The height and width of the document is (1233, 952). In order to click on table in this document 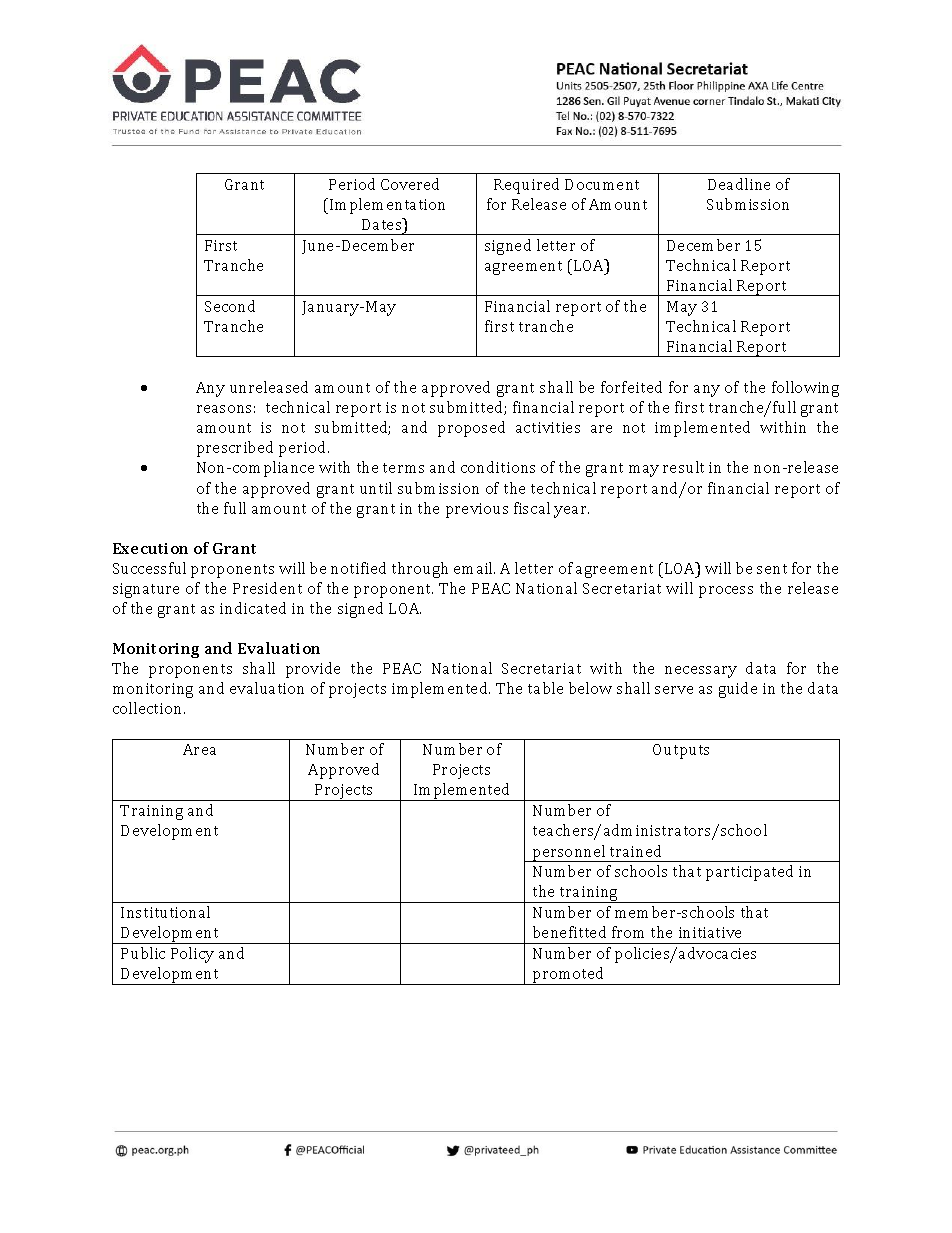, I will do `click(545, 688)`.
